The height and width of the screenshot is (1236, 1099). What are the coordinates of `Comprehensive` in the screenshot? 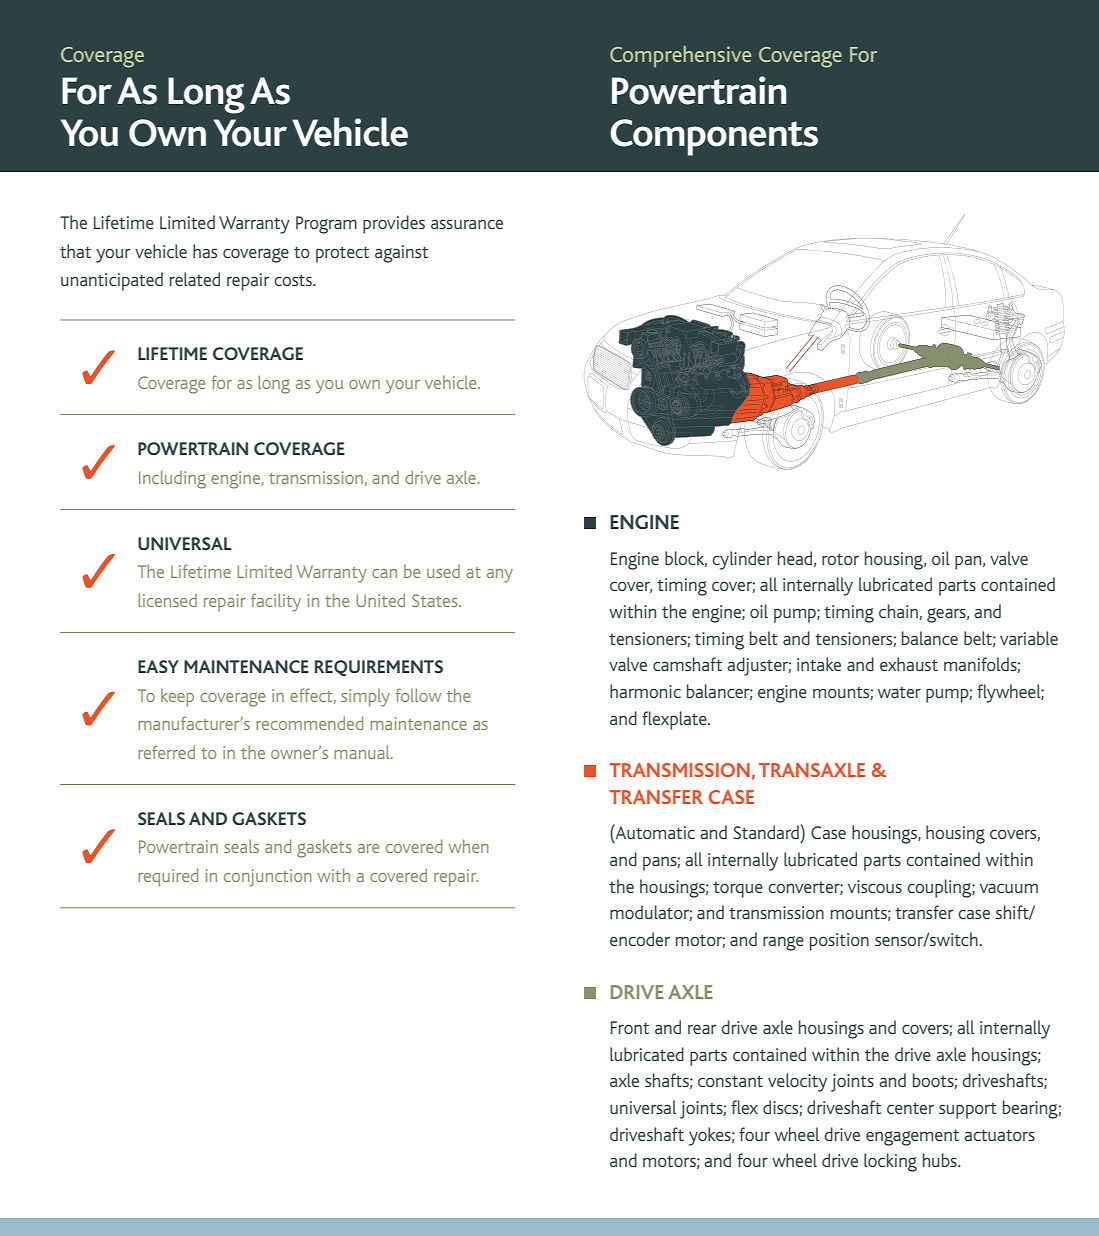 It's located at (680, 57).
